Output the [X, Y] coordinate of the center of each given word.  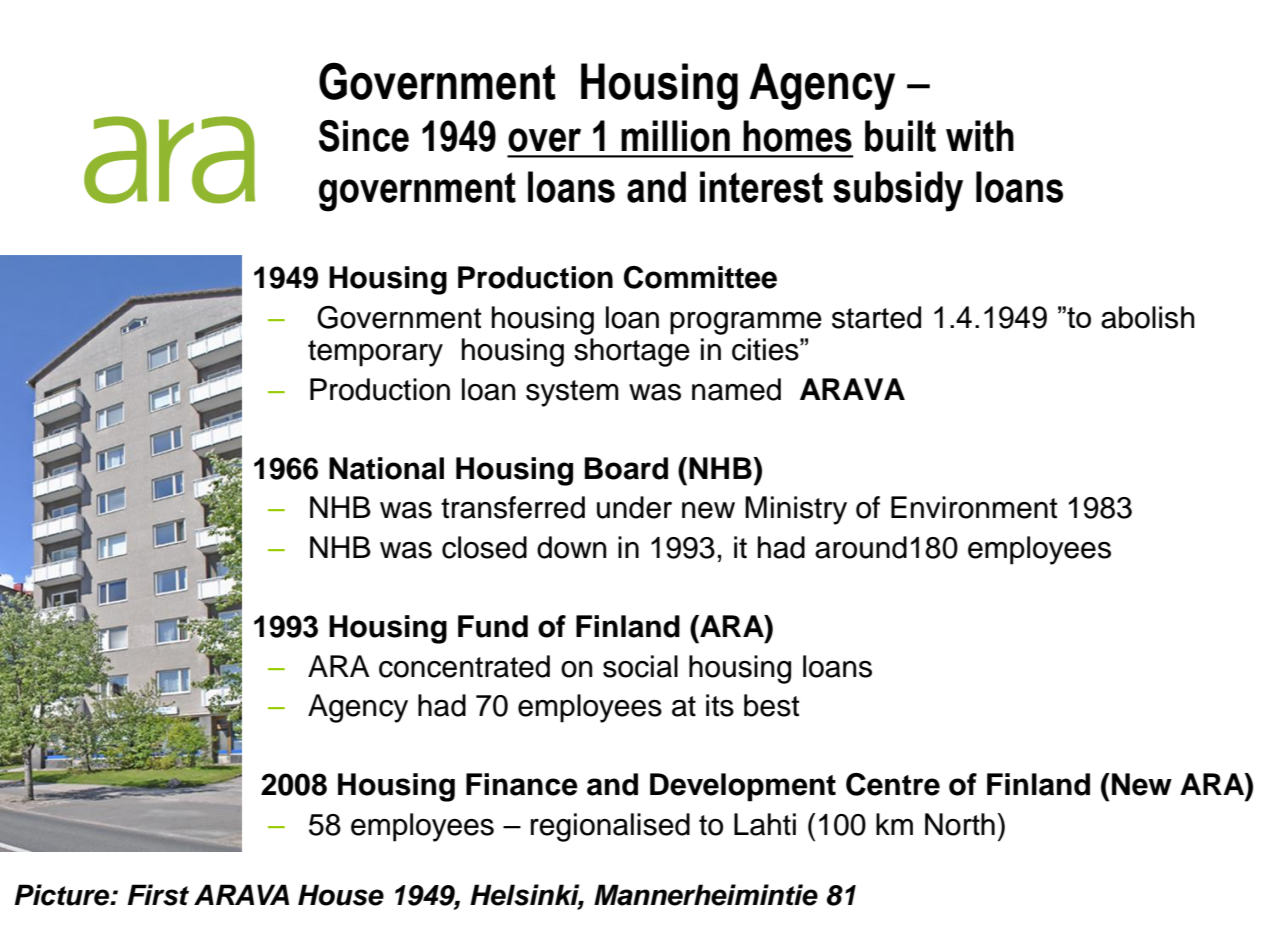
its [720, 705]
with [980, 136]
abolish [1148, 317]
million [675, 136]
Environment [974, 507]
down [572, 547]
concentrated [464, 666]
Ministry [796, 510]
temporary [375, 353]
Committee [700, 277]
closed [484, 547]
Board [626, 468]
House [341, 895]
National [386, 468]
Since [364, 136]
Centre [893, 784]
